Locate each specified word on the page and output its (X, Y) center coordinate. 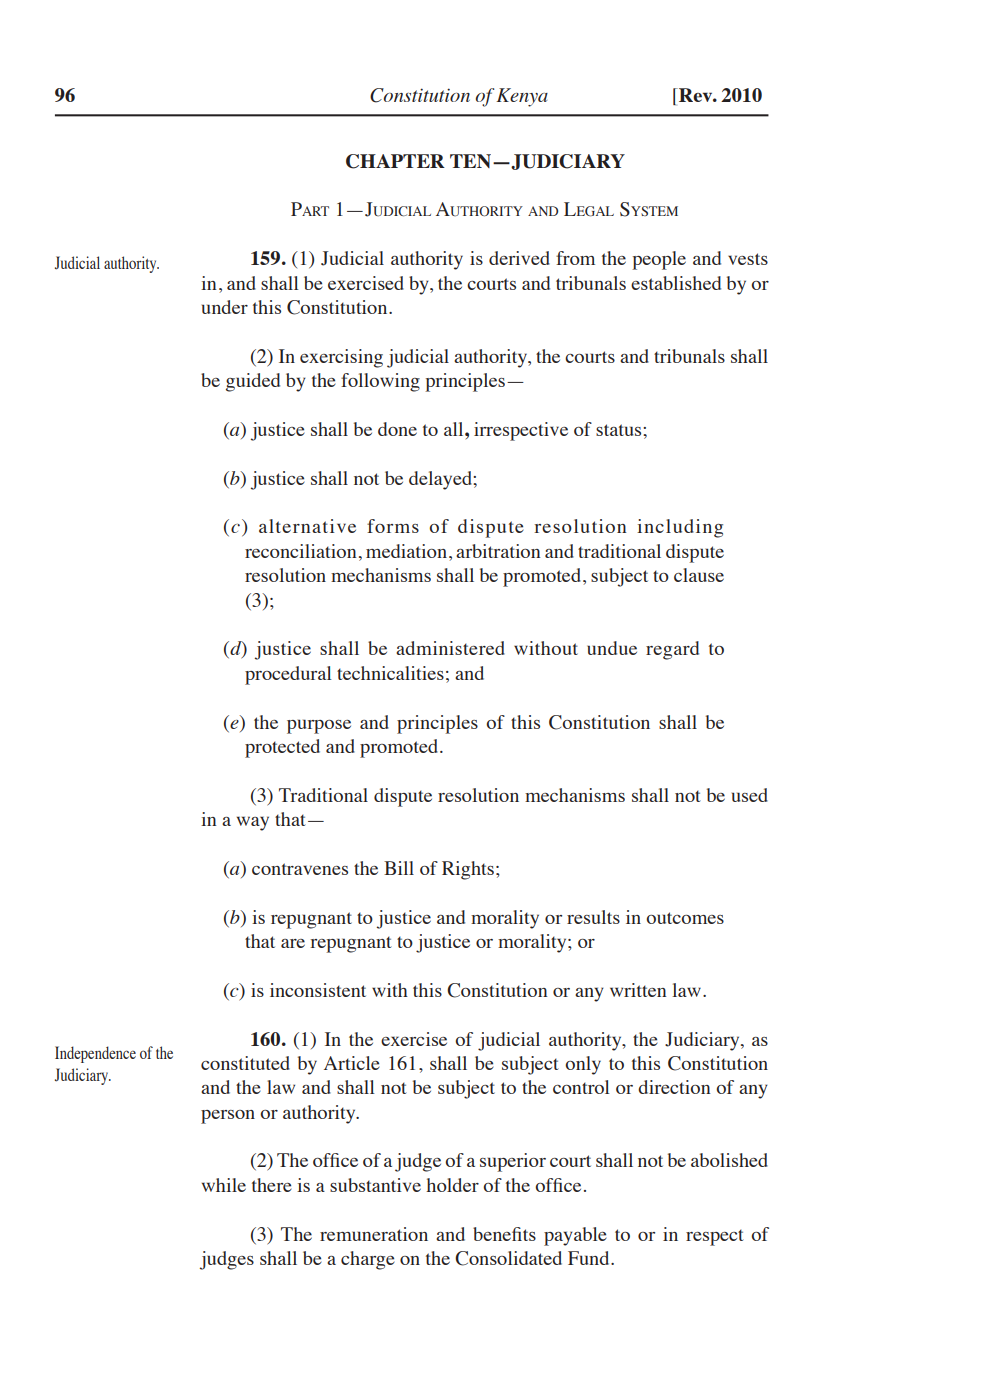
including (680, 528)
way (253, 823)
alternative (307, 526)
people (659, 260)
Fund (590, 1258)
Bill (399, 868)
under (225, 307)
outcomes (685, 918)
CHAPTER (395, 161)
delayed (441, 480)
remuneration (374, 1234)
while (224, 1185)
